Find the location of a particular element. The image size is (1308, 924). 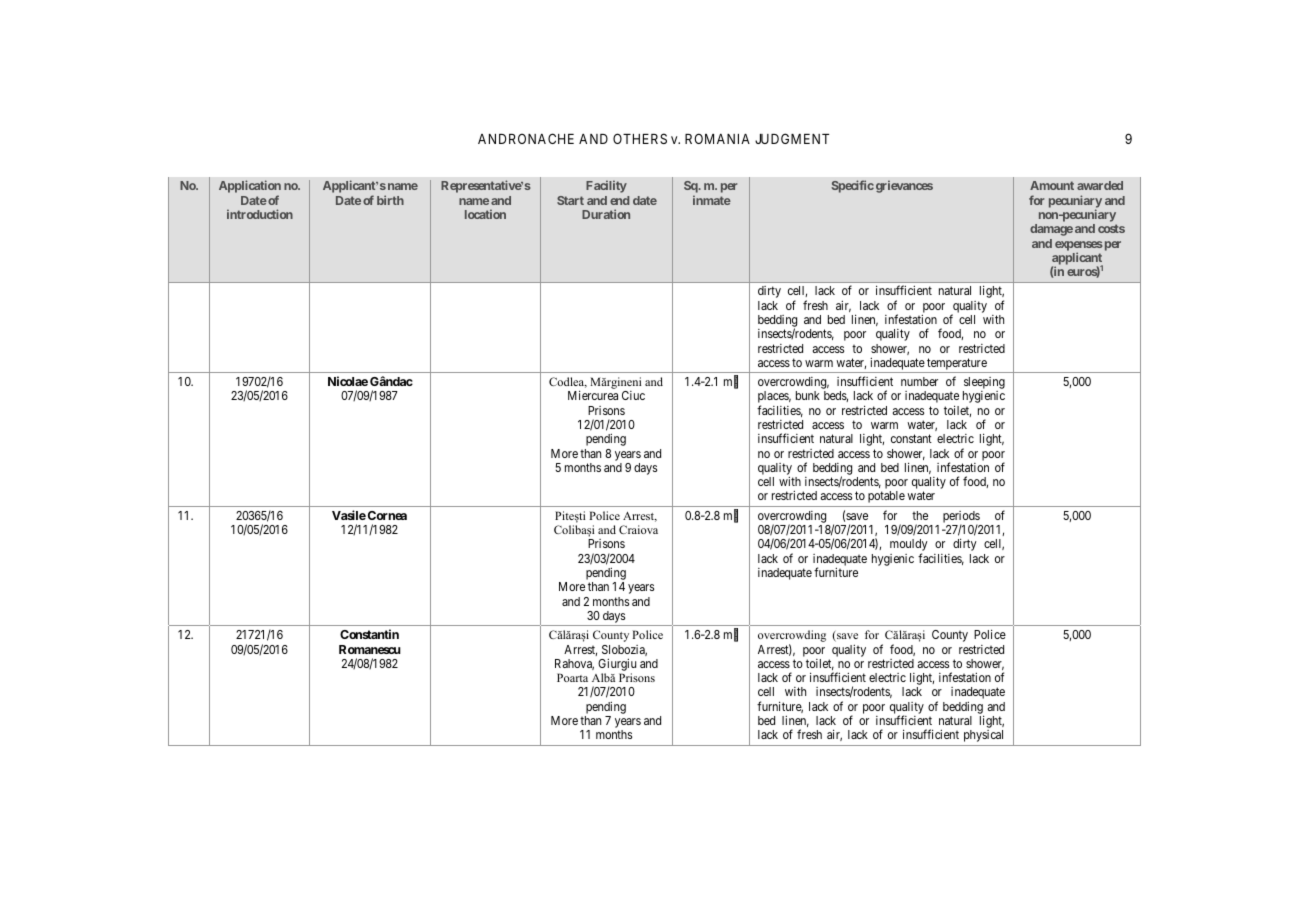

Craiova is located at coordinates (638, 529).
